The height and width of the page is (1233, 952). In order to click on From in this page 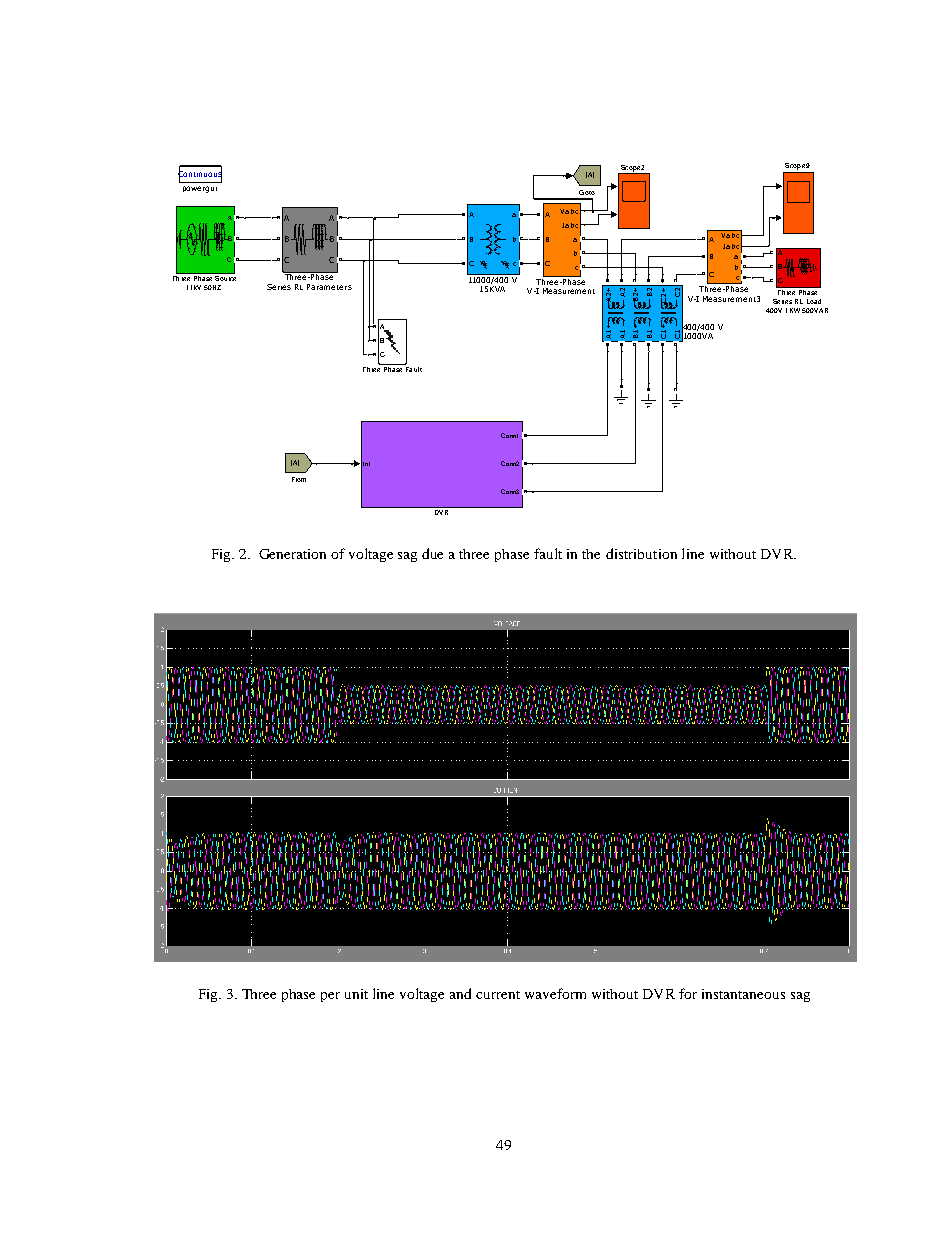, I will do `click(299, 479)`.
